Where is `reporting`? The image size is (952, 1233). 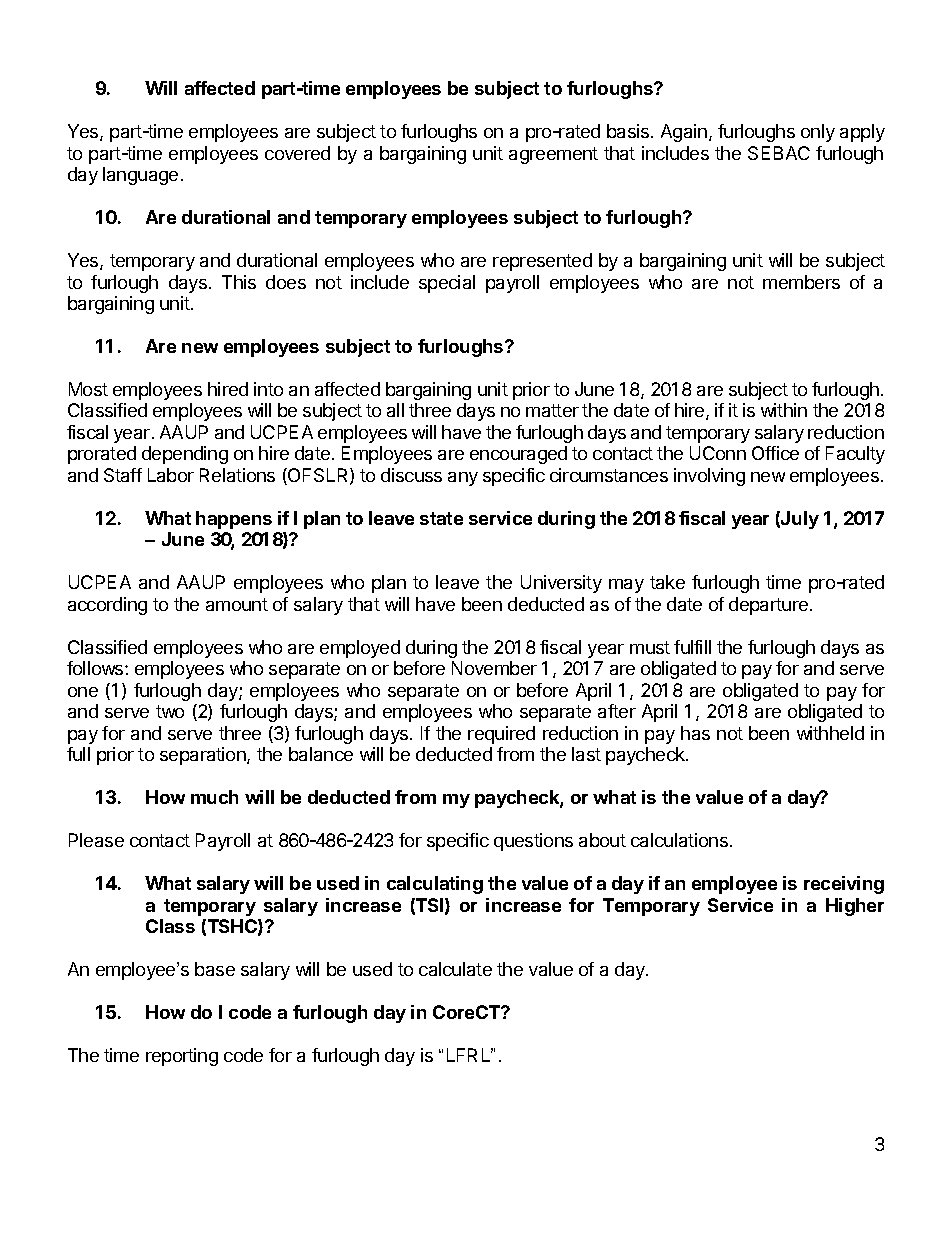 reporting is located at coordinates (182, 1057).
